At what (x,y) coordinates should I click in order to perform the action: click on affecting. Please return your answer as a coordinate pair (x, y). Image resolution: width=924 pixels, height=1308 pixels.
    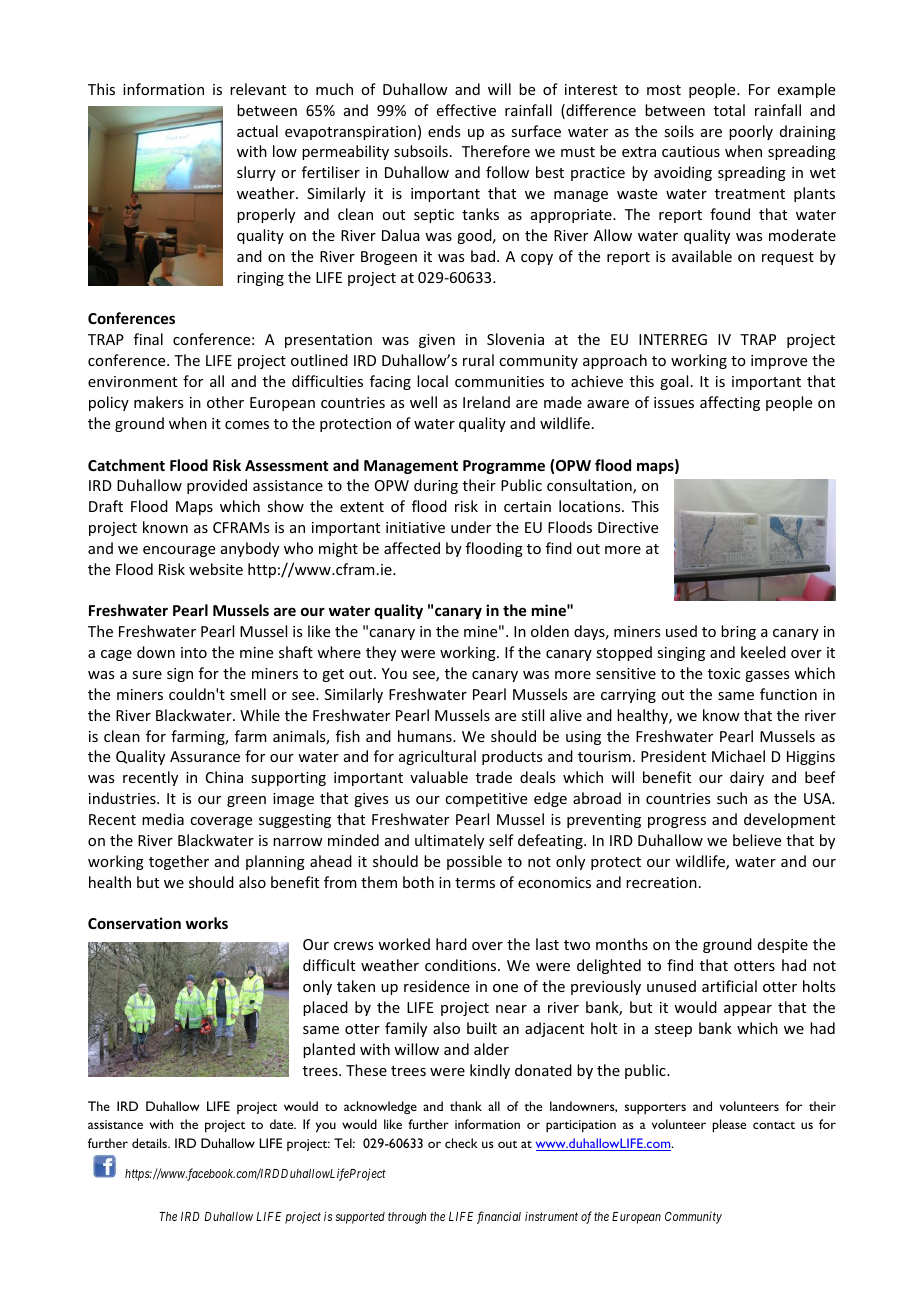
    Looking at the image, I should click on (730, 403).
